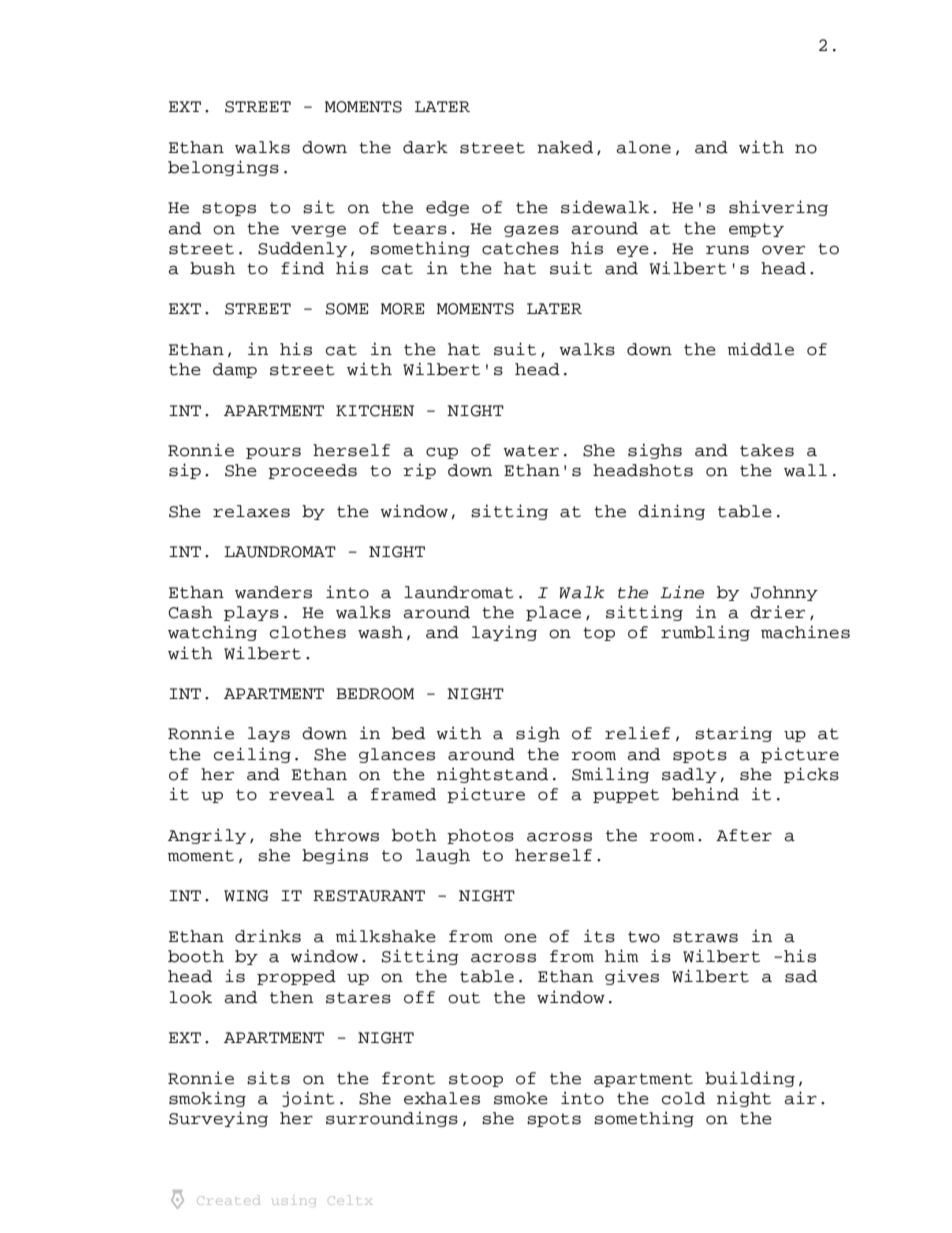  Describe the element at coordinates (447, 208) in the screenshot. I see `edge` at that location.
